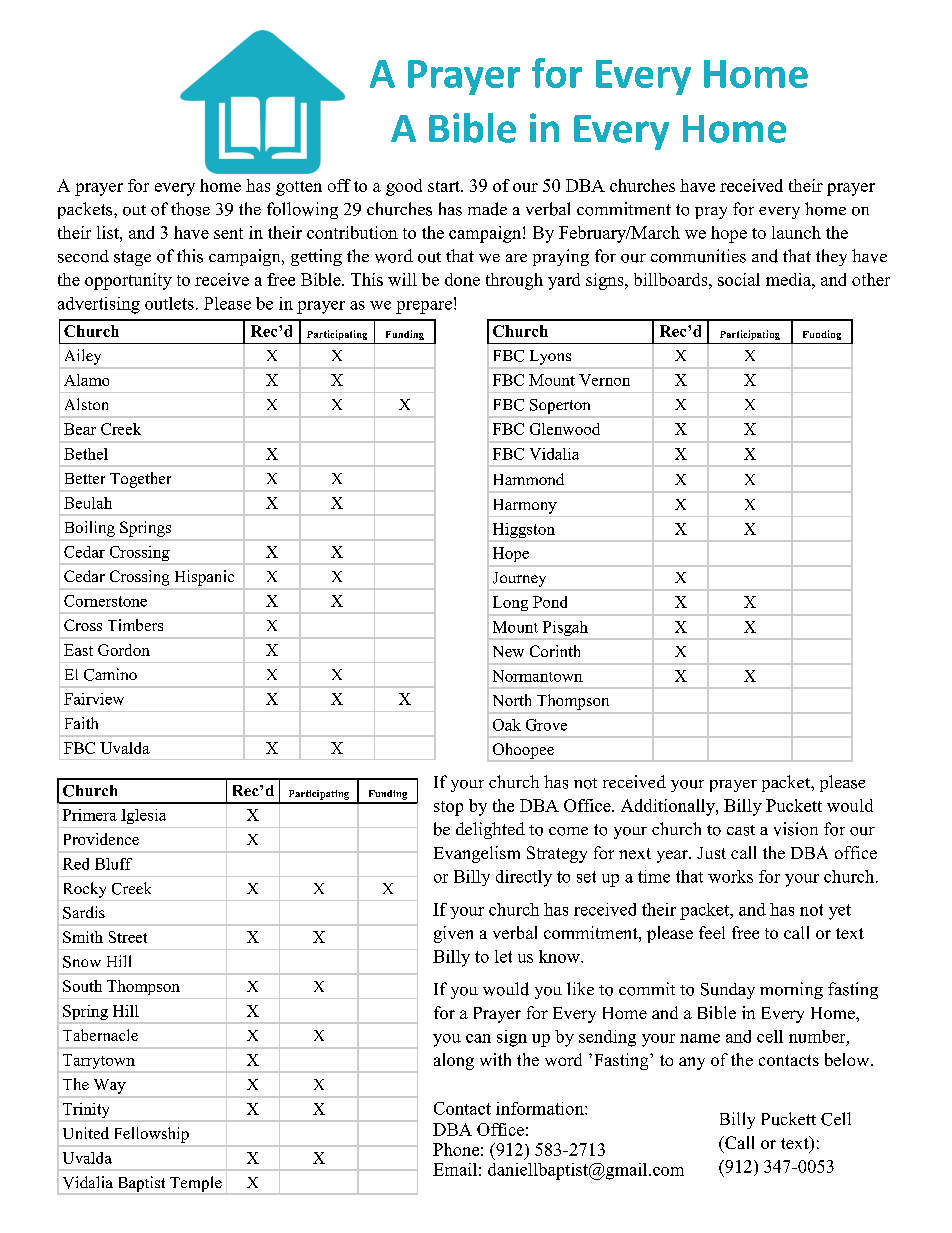  Describe the element at coordinates (550, 602) in the screenshot. I see `Pond` at that location.
